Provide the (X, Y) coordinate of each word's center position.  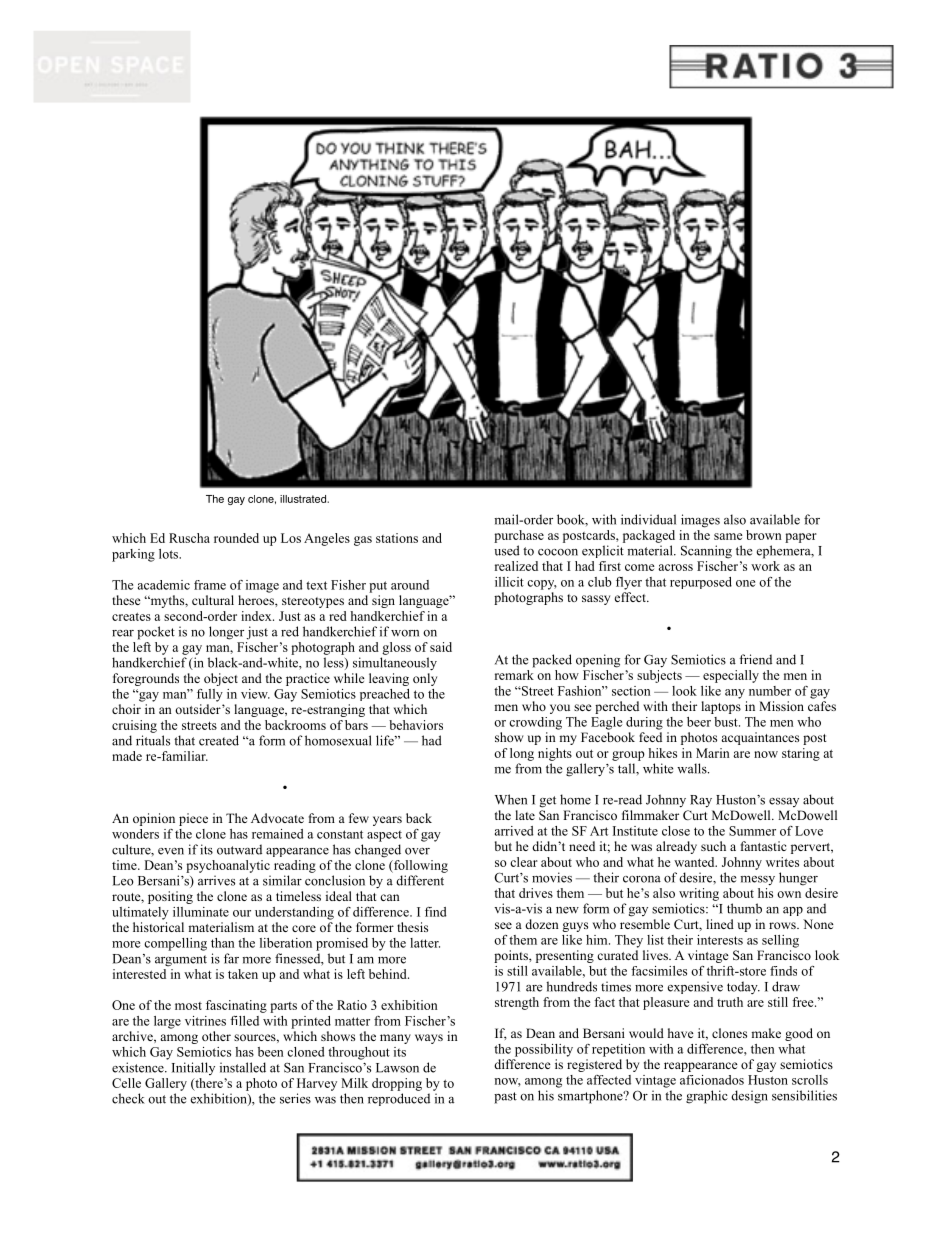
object (221, 679)
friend (755, 659)
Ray (701, 801)
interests (720, 940)
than (223, 943)
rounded (236, 538)
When (511, 799)
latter (425, 943)
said (441, 647)
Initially (193, 1068)
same (728, 536)
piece (193, 819)
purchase (519, 536)
